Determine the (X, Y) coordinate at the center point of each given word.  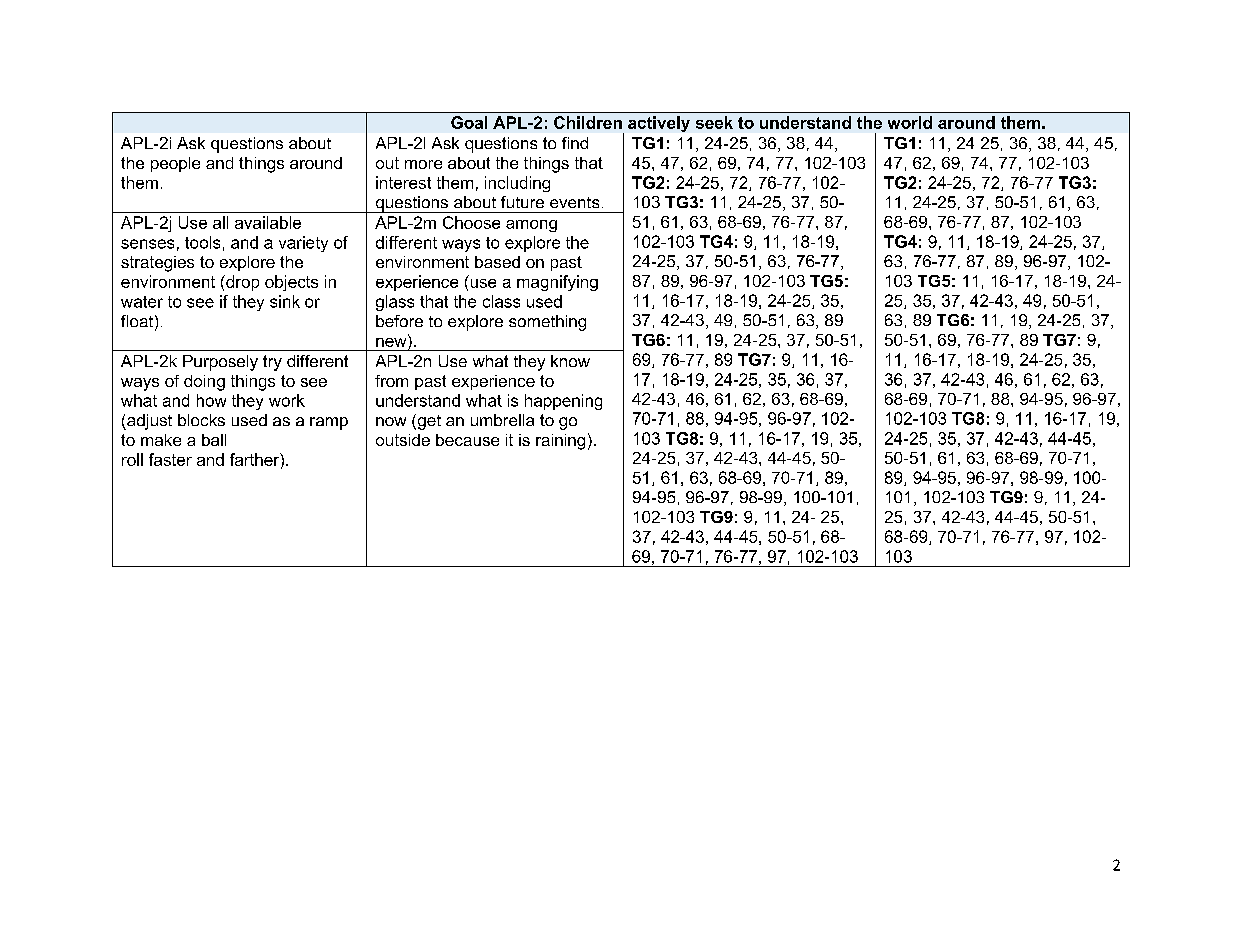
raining (560, 442)
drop (241, 283)
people (175, 164)
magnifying (557, 283)
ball (214, 440)
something (547, 323)
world (910, 122)
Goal (469, 122)
